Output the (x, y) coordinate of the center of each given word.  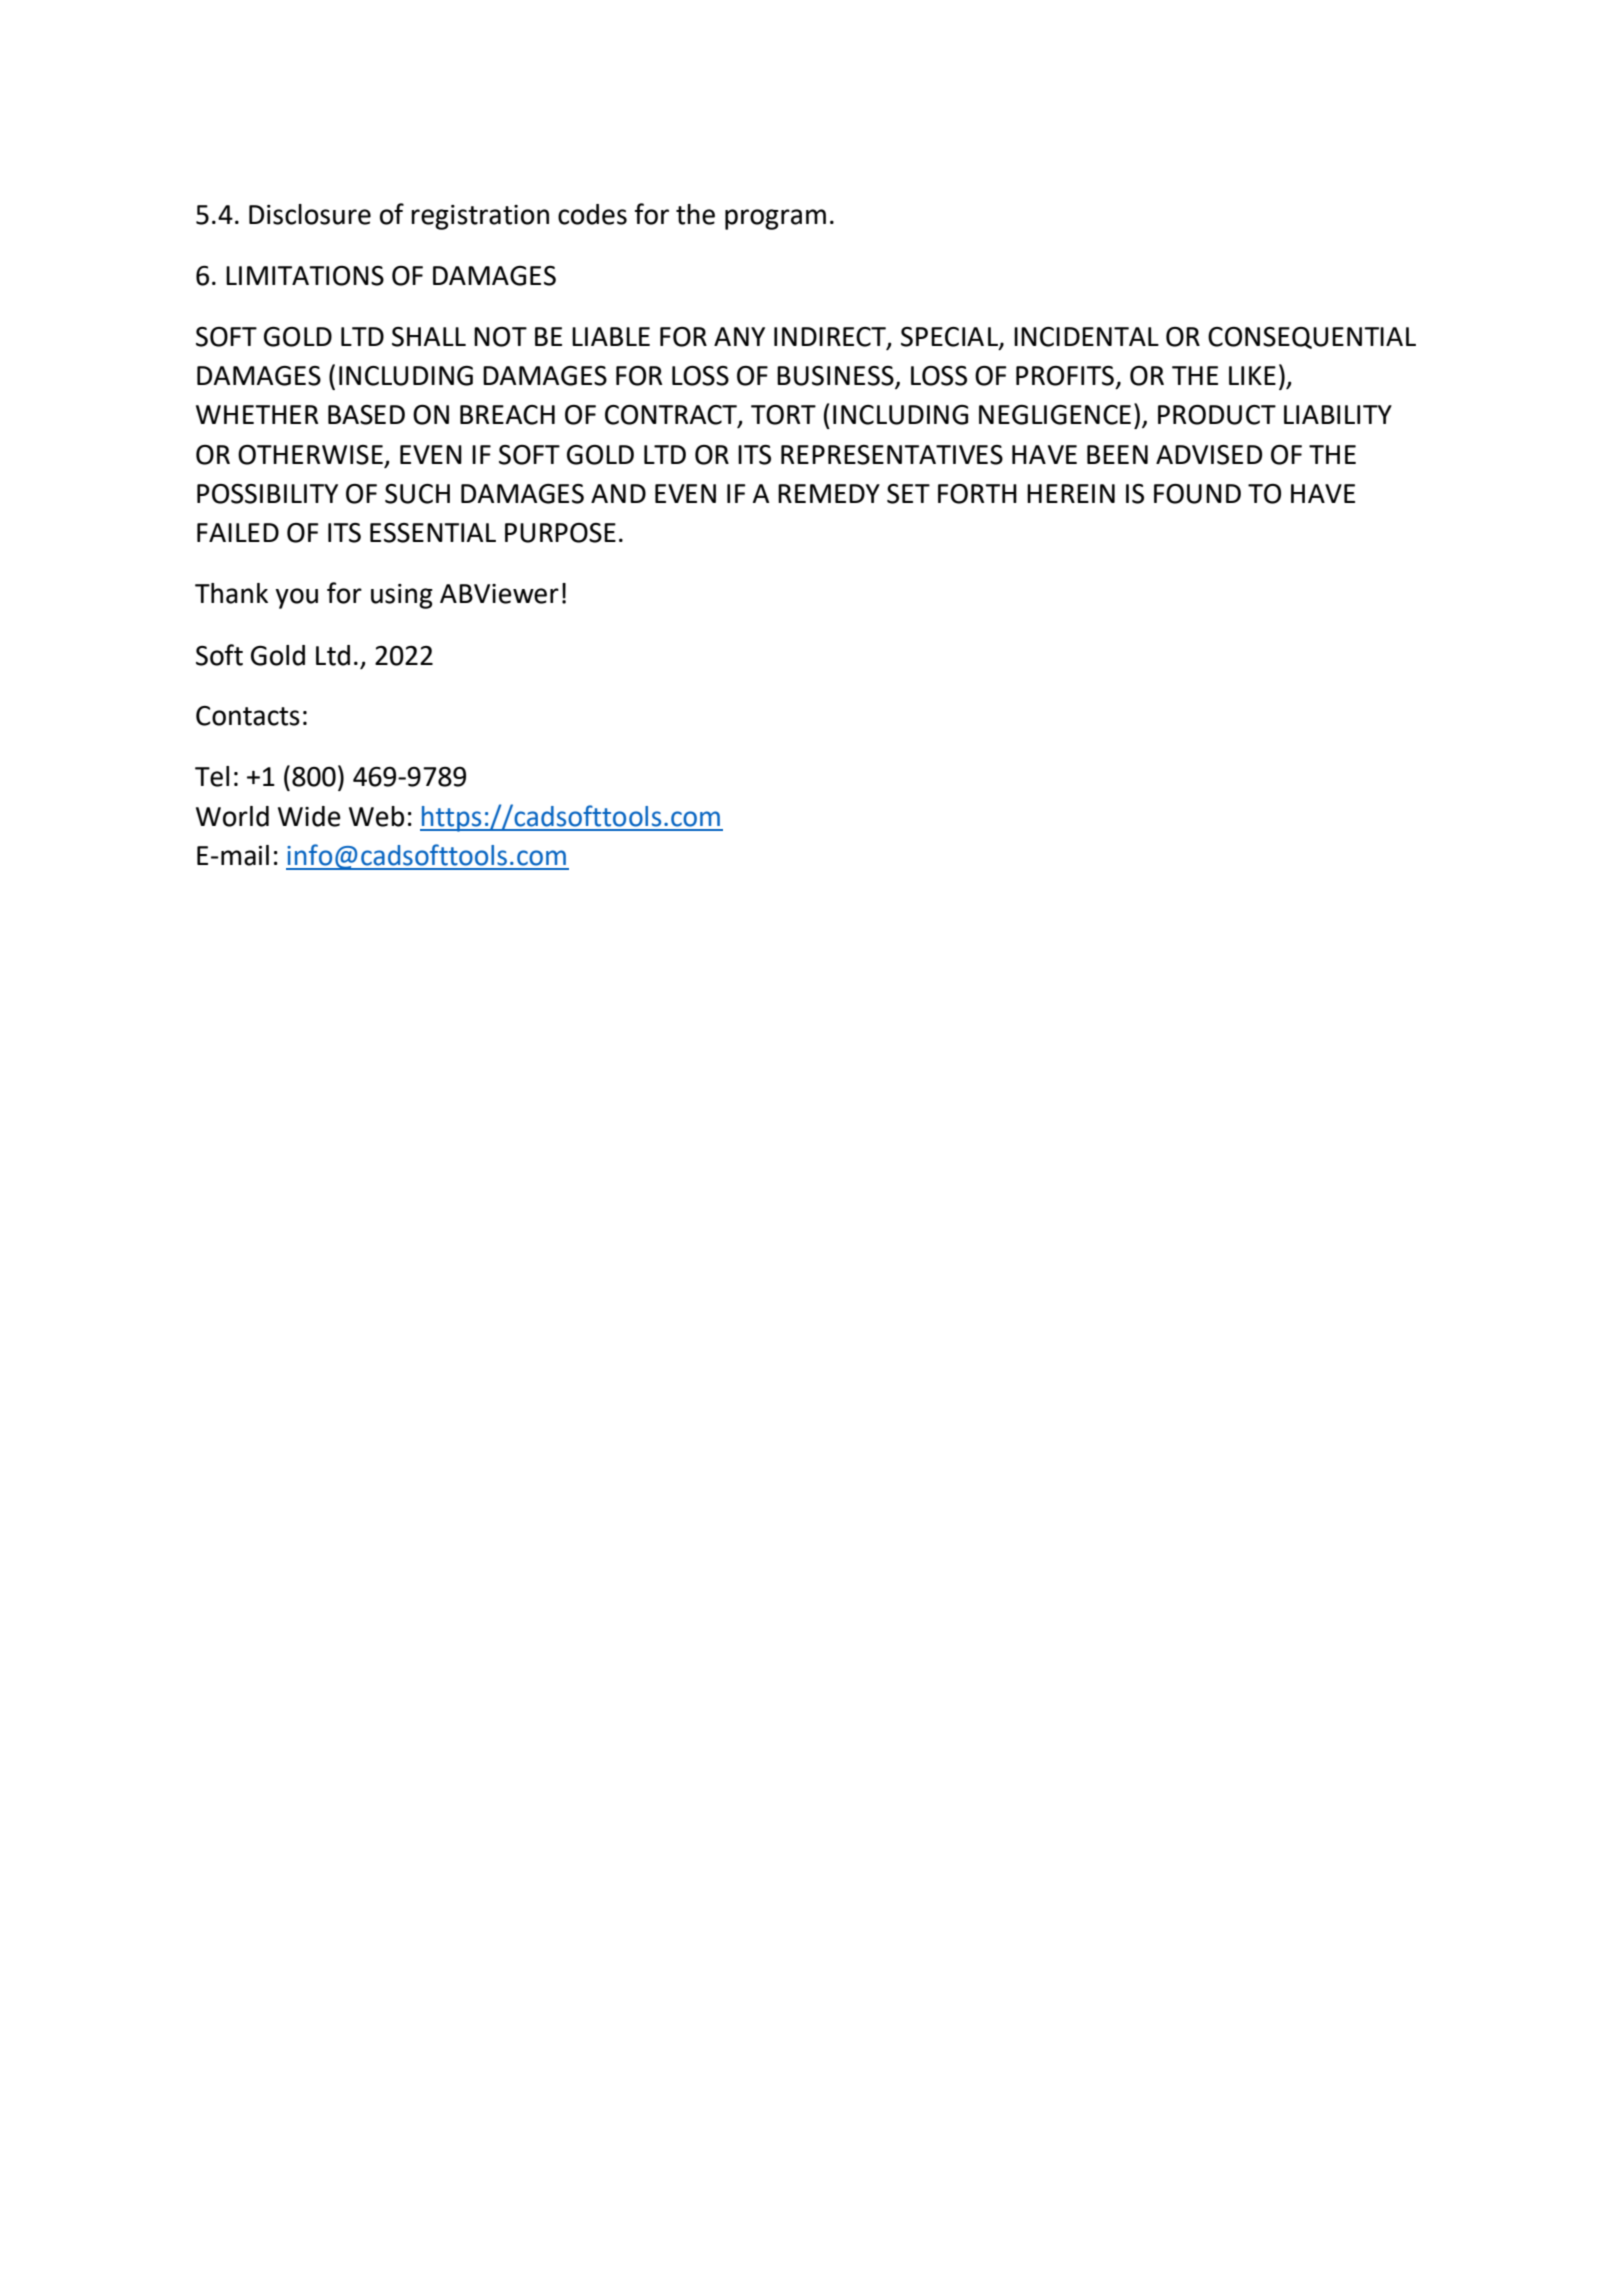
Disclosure (310, 214)
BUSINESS (836, 377)
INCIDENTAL (1086, 337)
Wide (309, 816)
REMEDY (829, 493)
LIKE (1252, 375)
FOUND (1197, 494)
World (232, 816)
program (775, 219)
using (402, 596)
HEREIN (1071, 493)
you (296, 598)
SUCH (417, 494)
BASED (366, 415)
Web (376, 816)
